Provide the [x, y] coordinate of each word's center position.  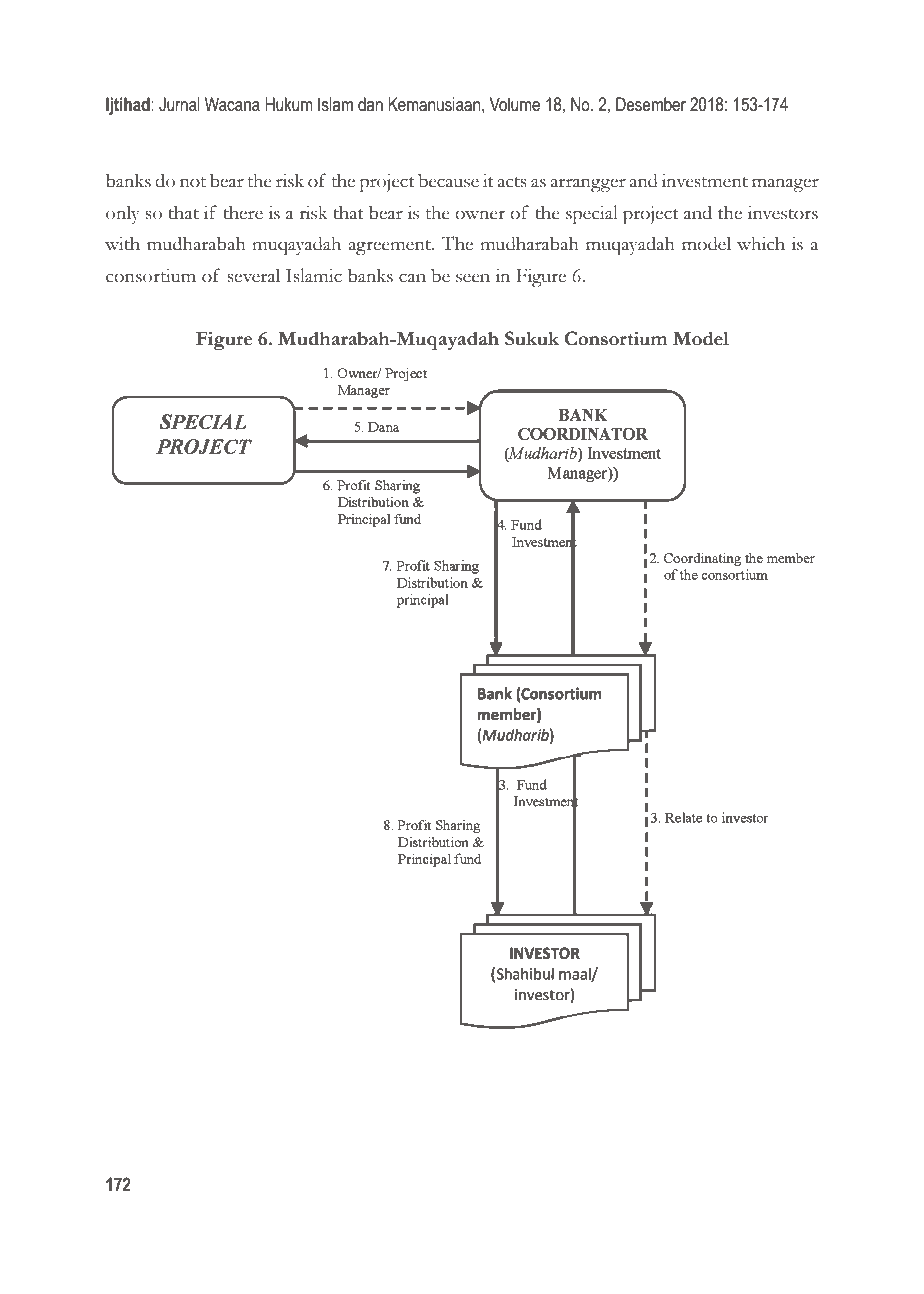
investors [783, 212]
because [448, 180]
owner [480, 215]
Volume [515, 104]
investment [705, 180]
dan [370, 104]
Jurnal [179, 104]
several [253, 275]
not [193, 182]
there [243, 212]
